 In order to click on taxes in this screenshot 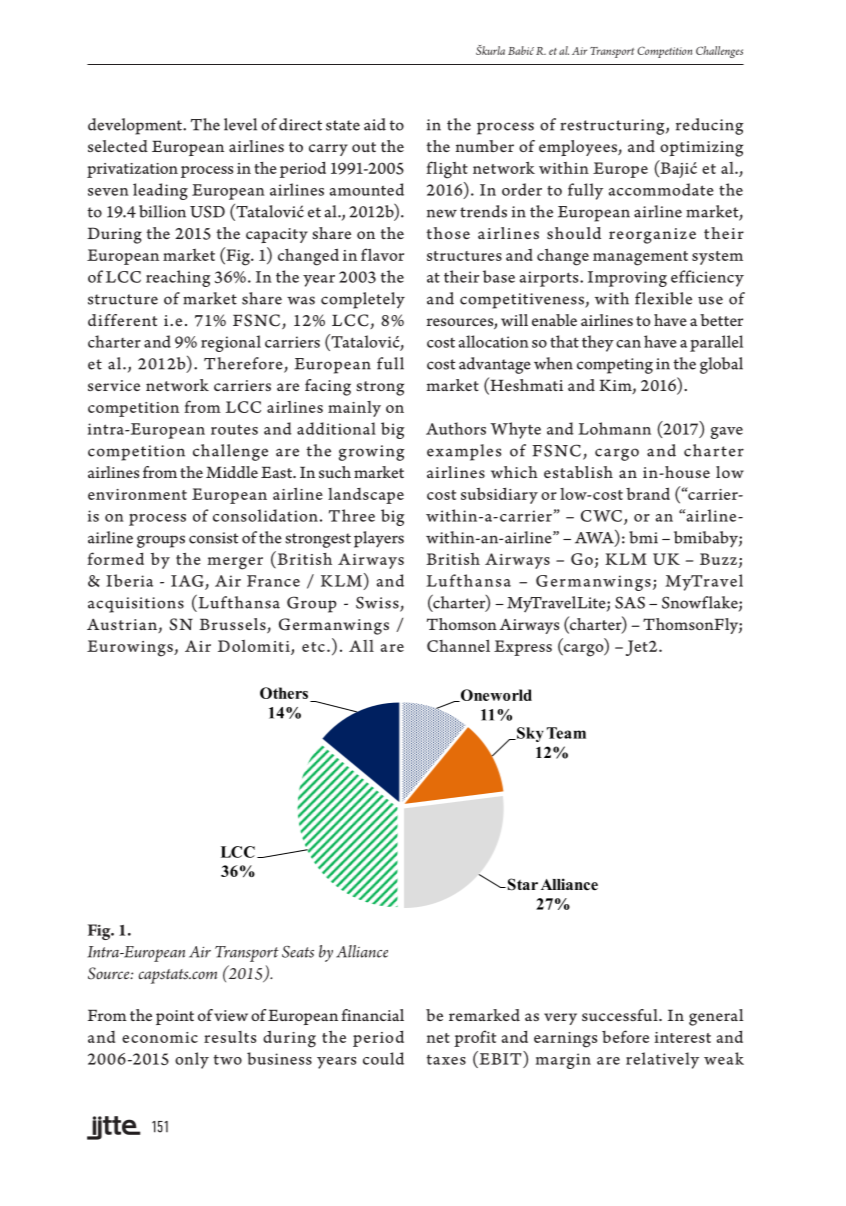, I will do `click(446, 1060)`.
